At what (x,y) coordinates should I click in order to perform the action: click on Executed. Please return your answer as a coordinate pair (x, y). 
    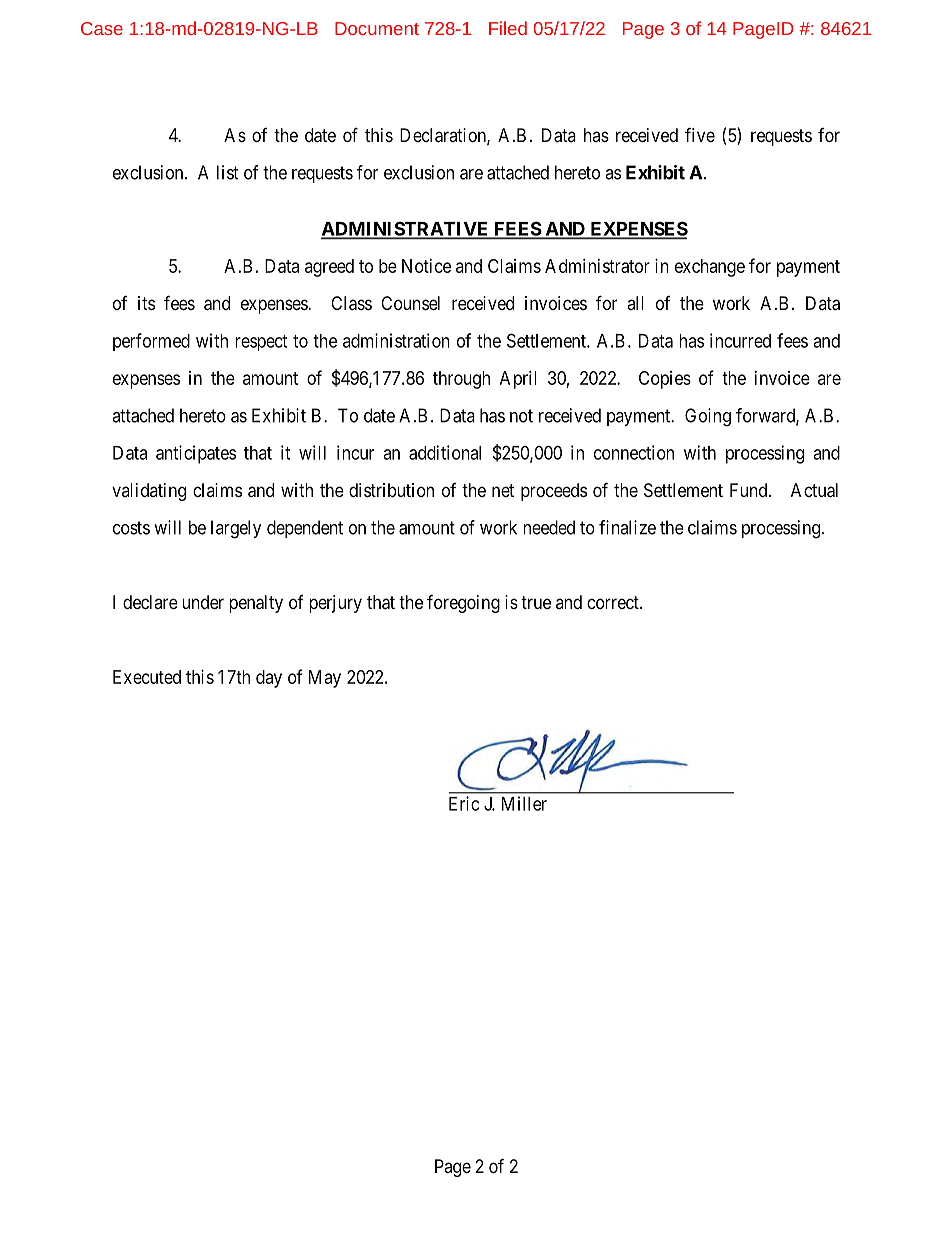
    Looking at the image, I should click on (147, 677).
